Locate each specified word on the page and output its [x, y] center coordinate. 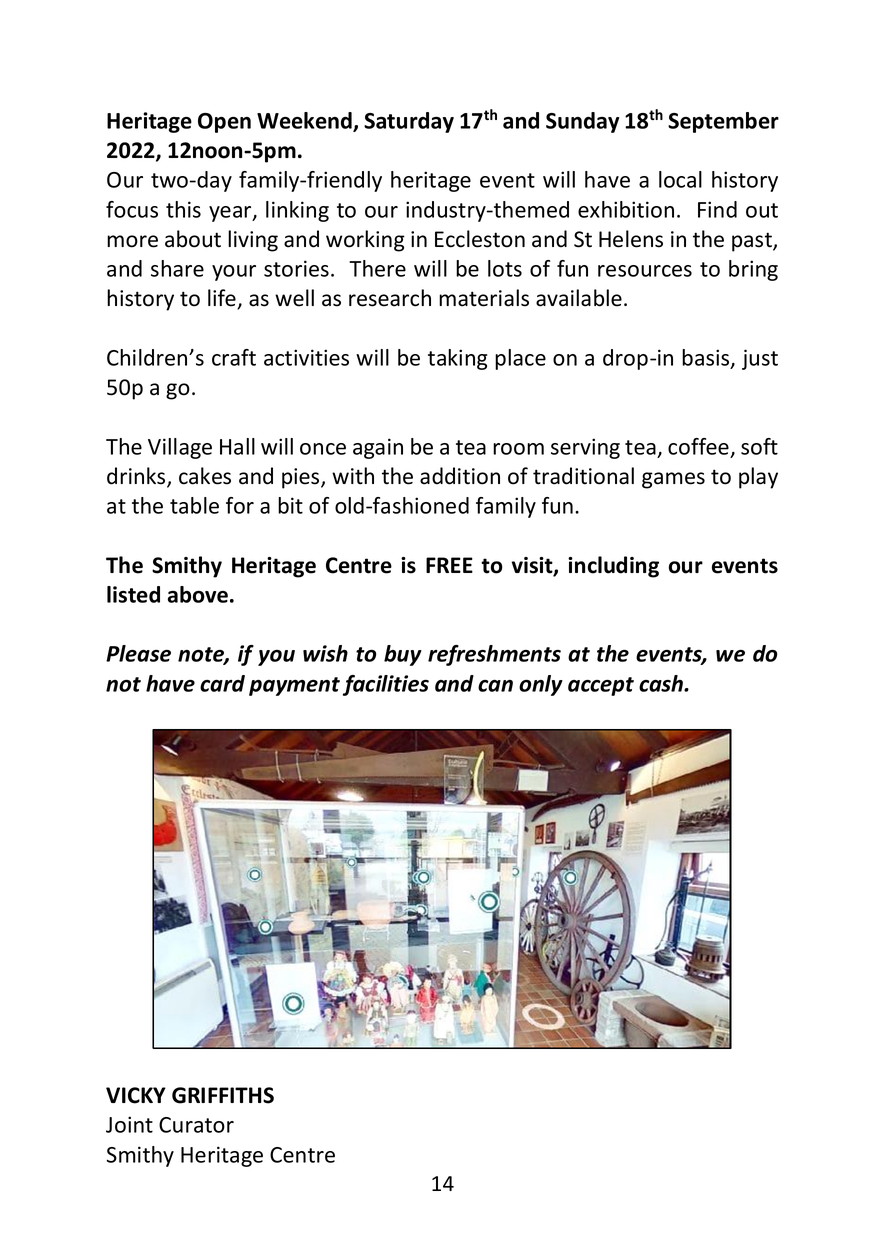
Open [224, 123]
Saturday [409, 122]
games [673, 480]
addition [460, 476]
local [680, 179]
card [222, 683]
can [495, 686]
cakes [205, 476]
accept [601, 686]
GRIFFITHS [223, 1095]
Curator [196, 1125]
